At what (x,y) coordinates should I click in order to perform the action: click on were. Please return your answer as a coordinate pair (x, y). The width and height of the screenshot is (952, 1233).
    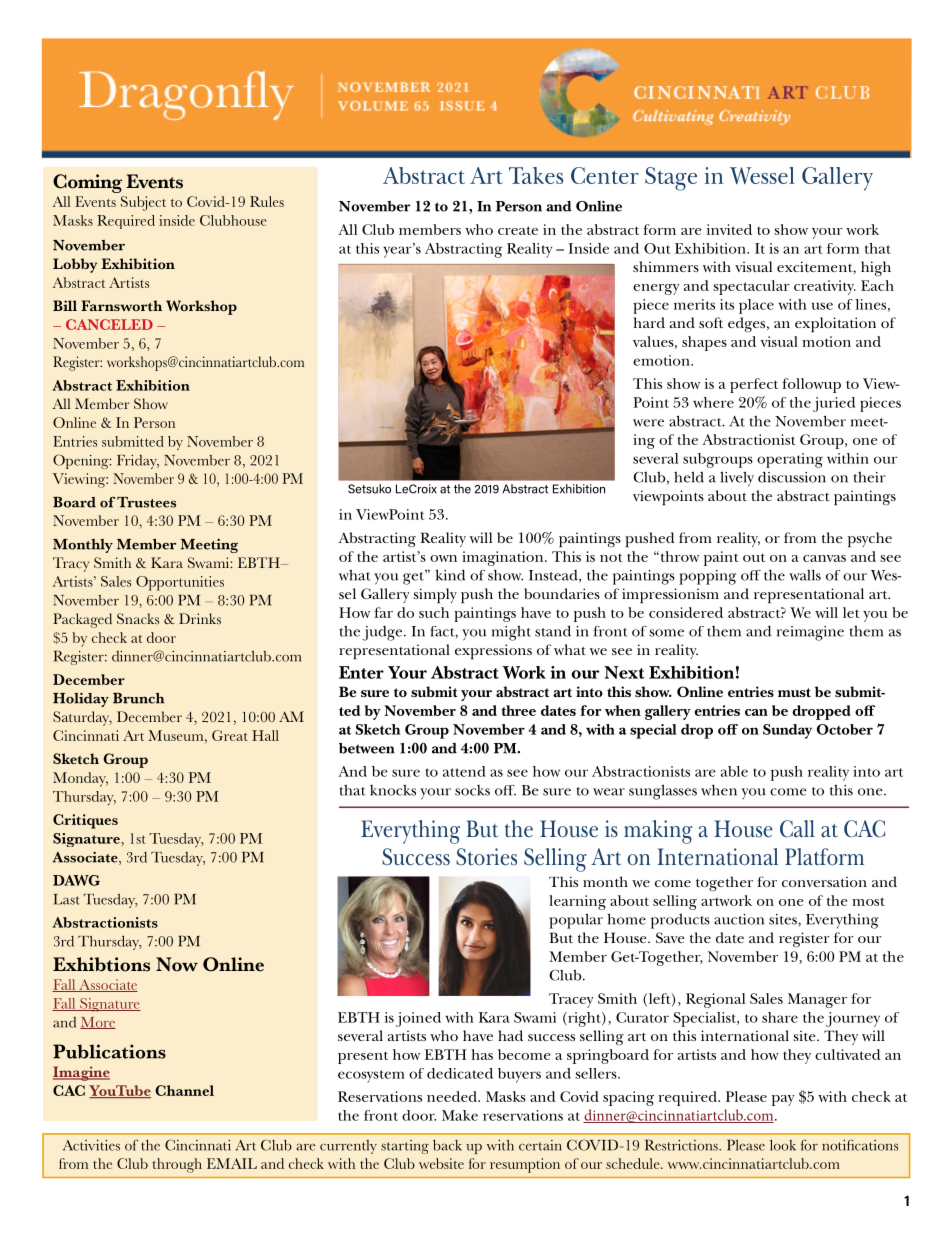
    Looking at the image, I should click on (648, 423).
